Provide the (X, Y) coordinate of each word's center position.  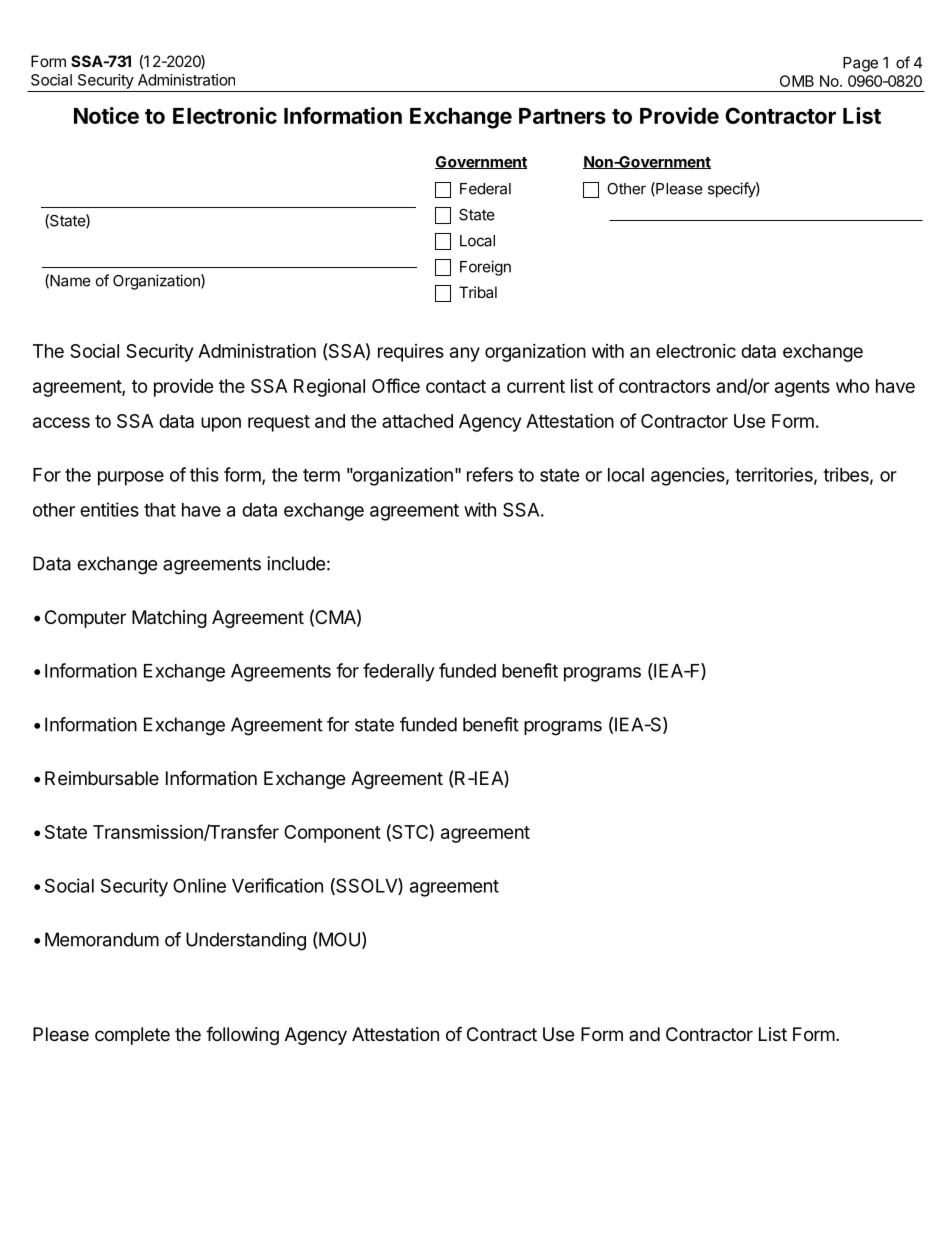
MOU (338, 940)
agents (802, 388)
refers (490, 474)
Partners (562, 116)
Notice (106, 115)
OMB (797, 81)
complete (132, 1036)
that (160, 510)
